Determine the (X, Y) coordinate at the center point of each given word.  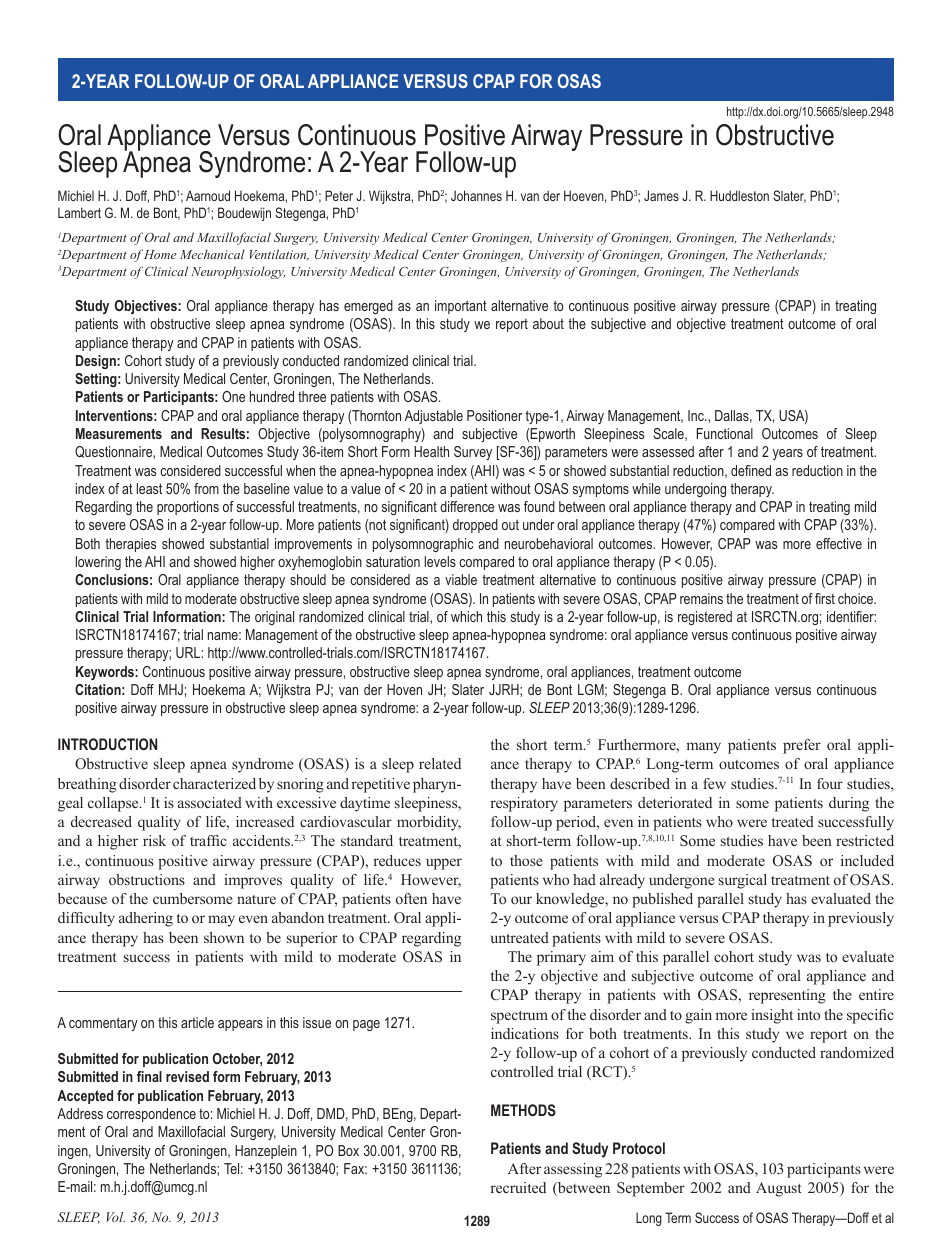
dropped (475, 526)
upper (444, 864)
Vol (115, 1217)
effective (839, 543)
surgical (743, 881)
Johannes (476, 195)
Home (160, 254)
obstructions (147, 879)
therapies (130, 545)
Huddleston (739, 195)
